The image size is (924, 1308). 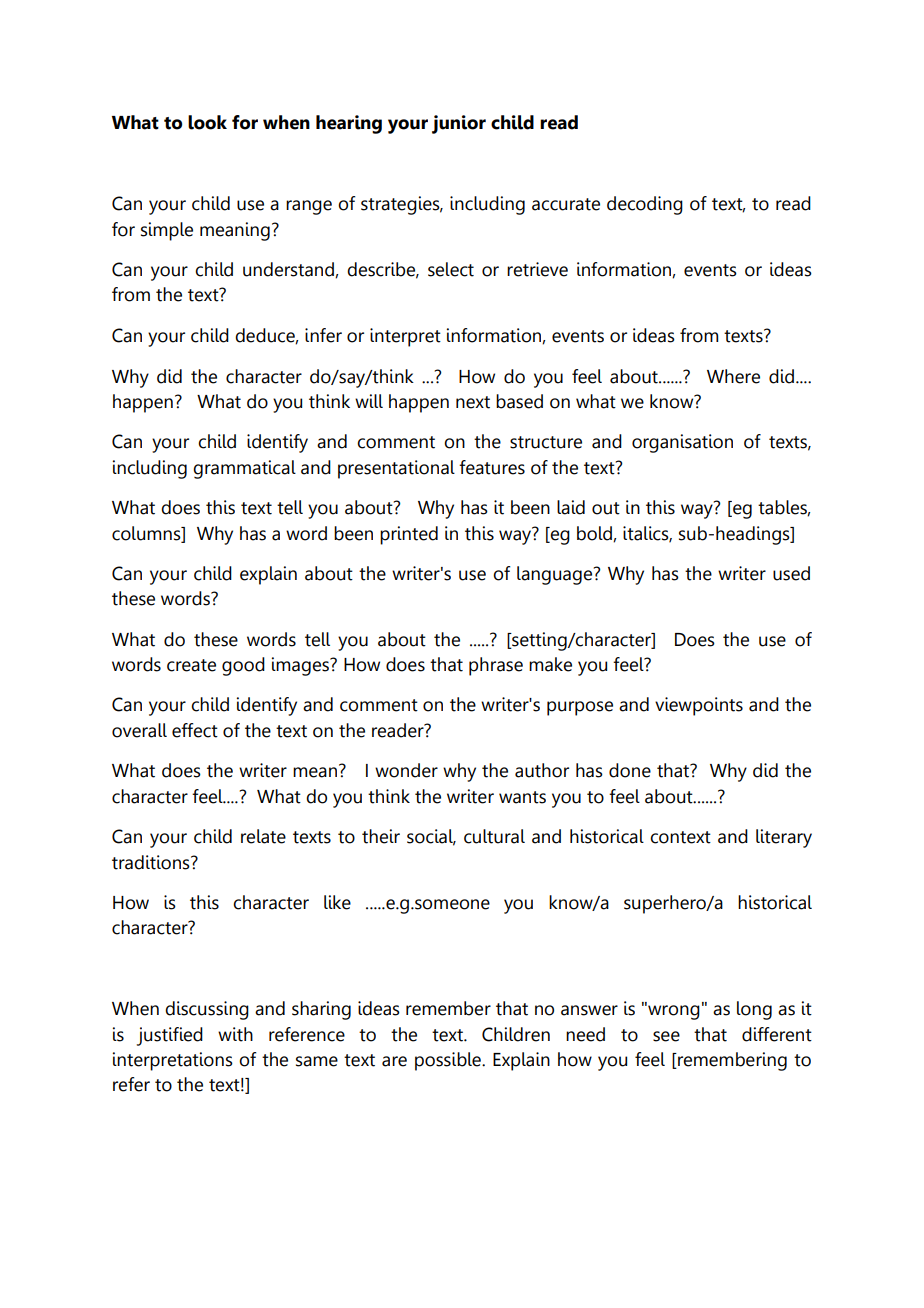 I want to click on possible, so click(x=449, y=1061).
